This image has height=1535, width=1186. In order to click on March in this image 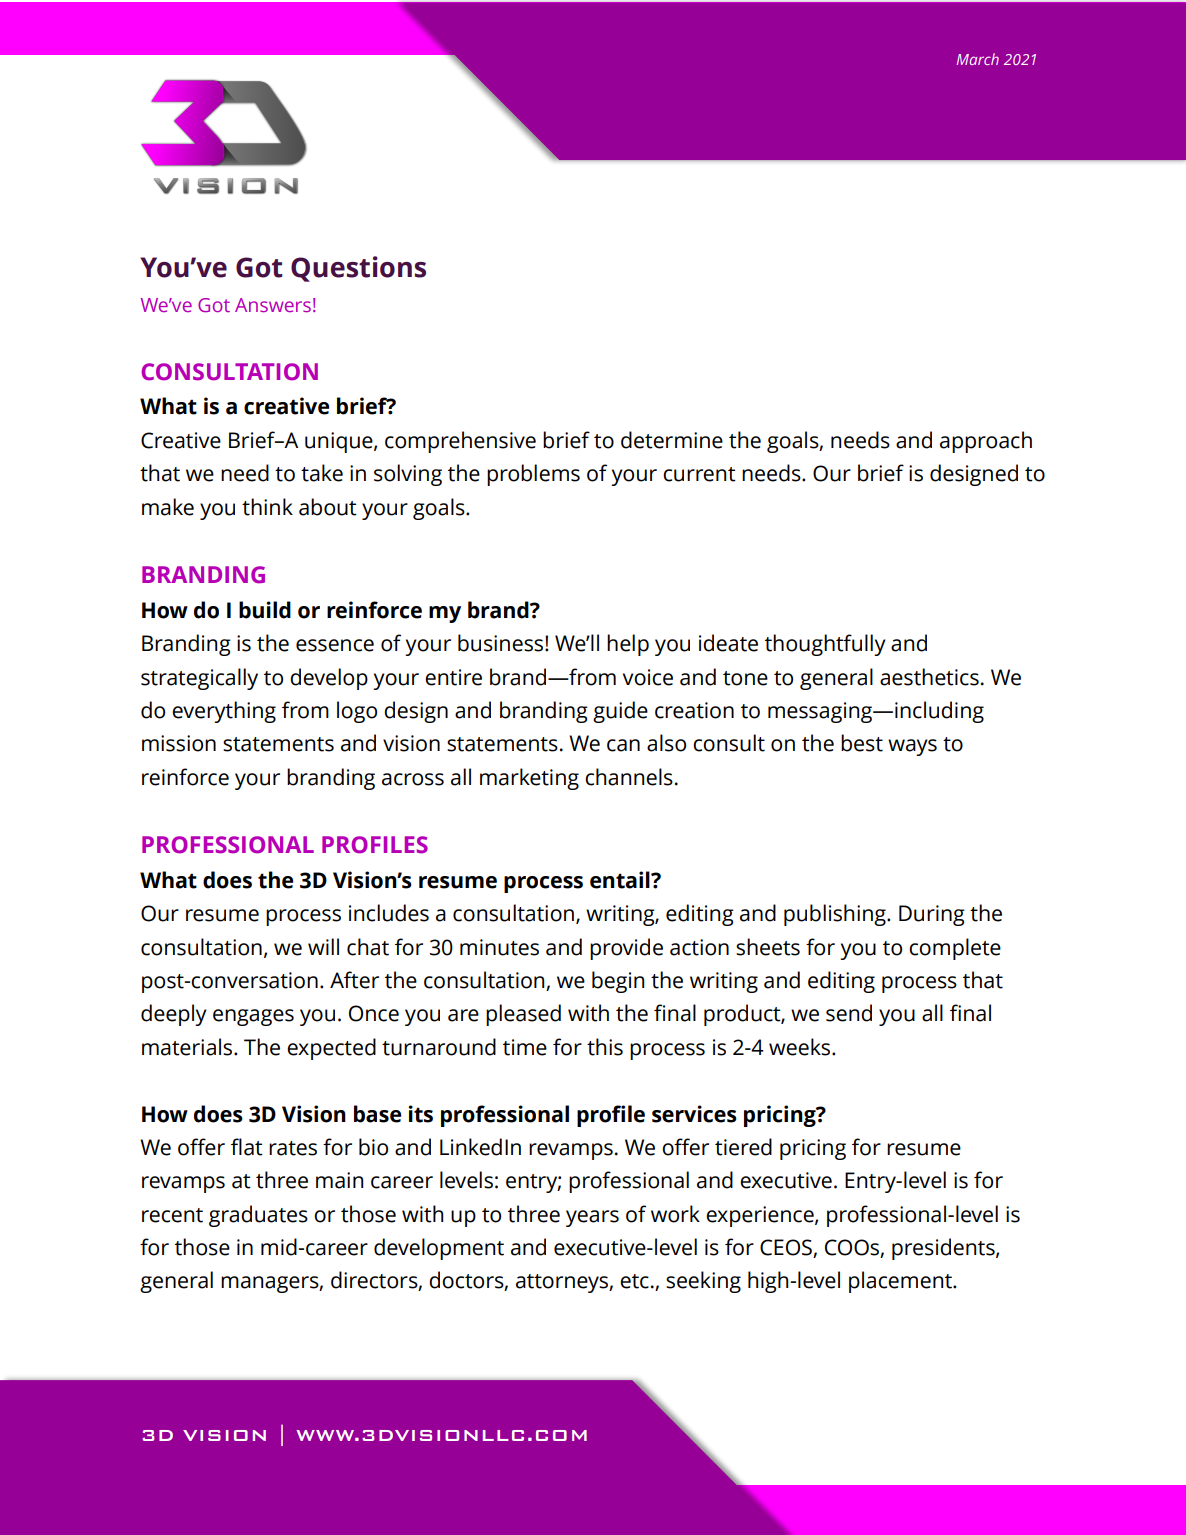, I will do `click(977, 59)`.
